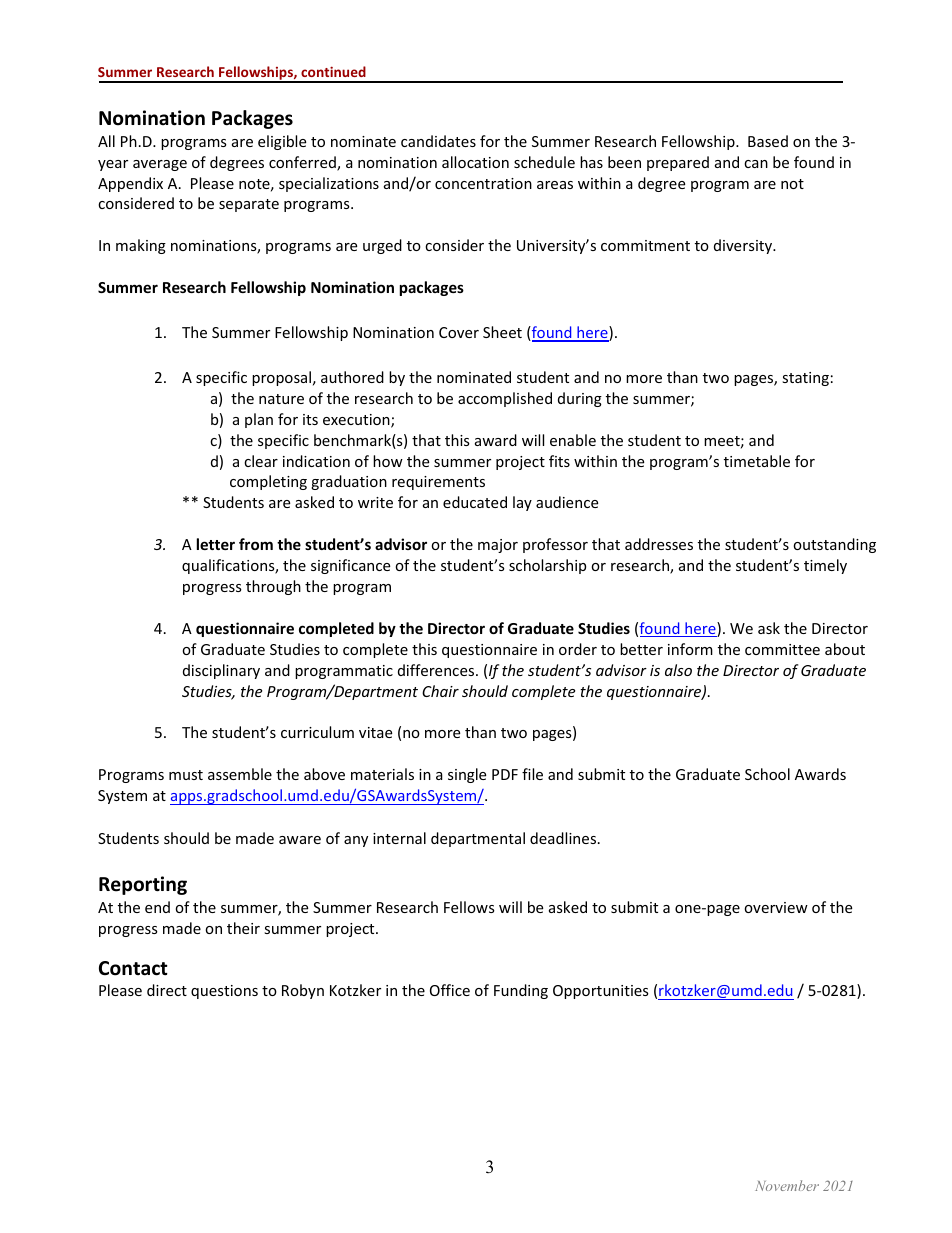 The width and height of the document is (952, 1233). What do you see at coordinates (475, 502) in the document?
I see `educated` at bounding box center [475, 502].
